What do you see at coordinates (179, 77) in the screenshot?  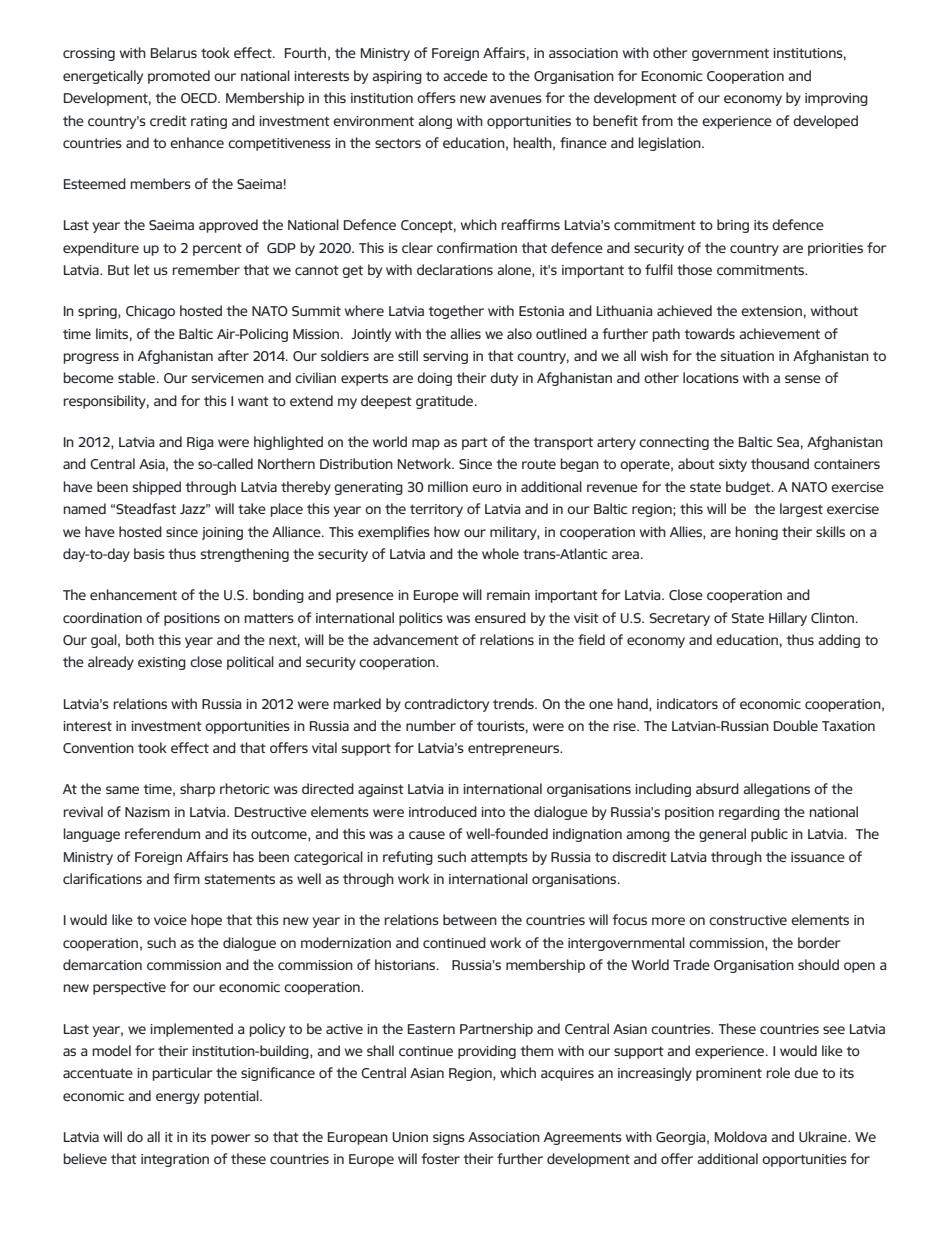 I see `promoted` at bounding box center [179, 77].
